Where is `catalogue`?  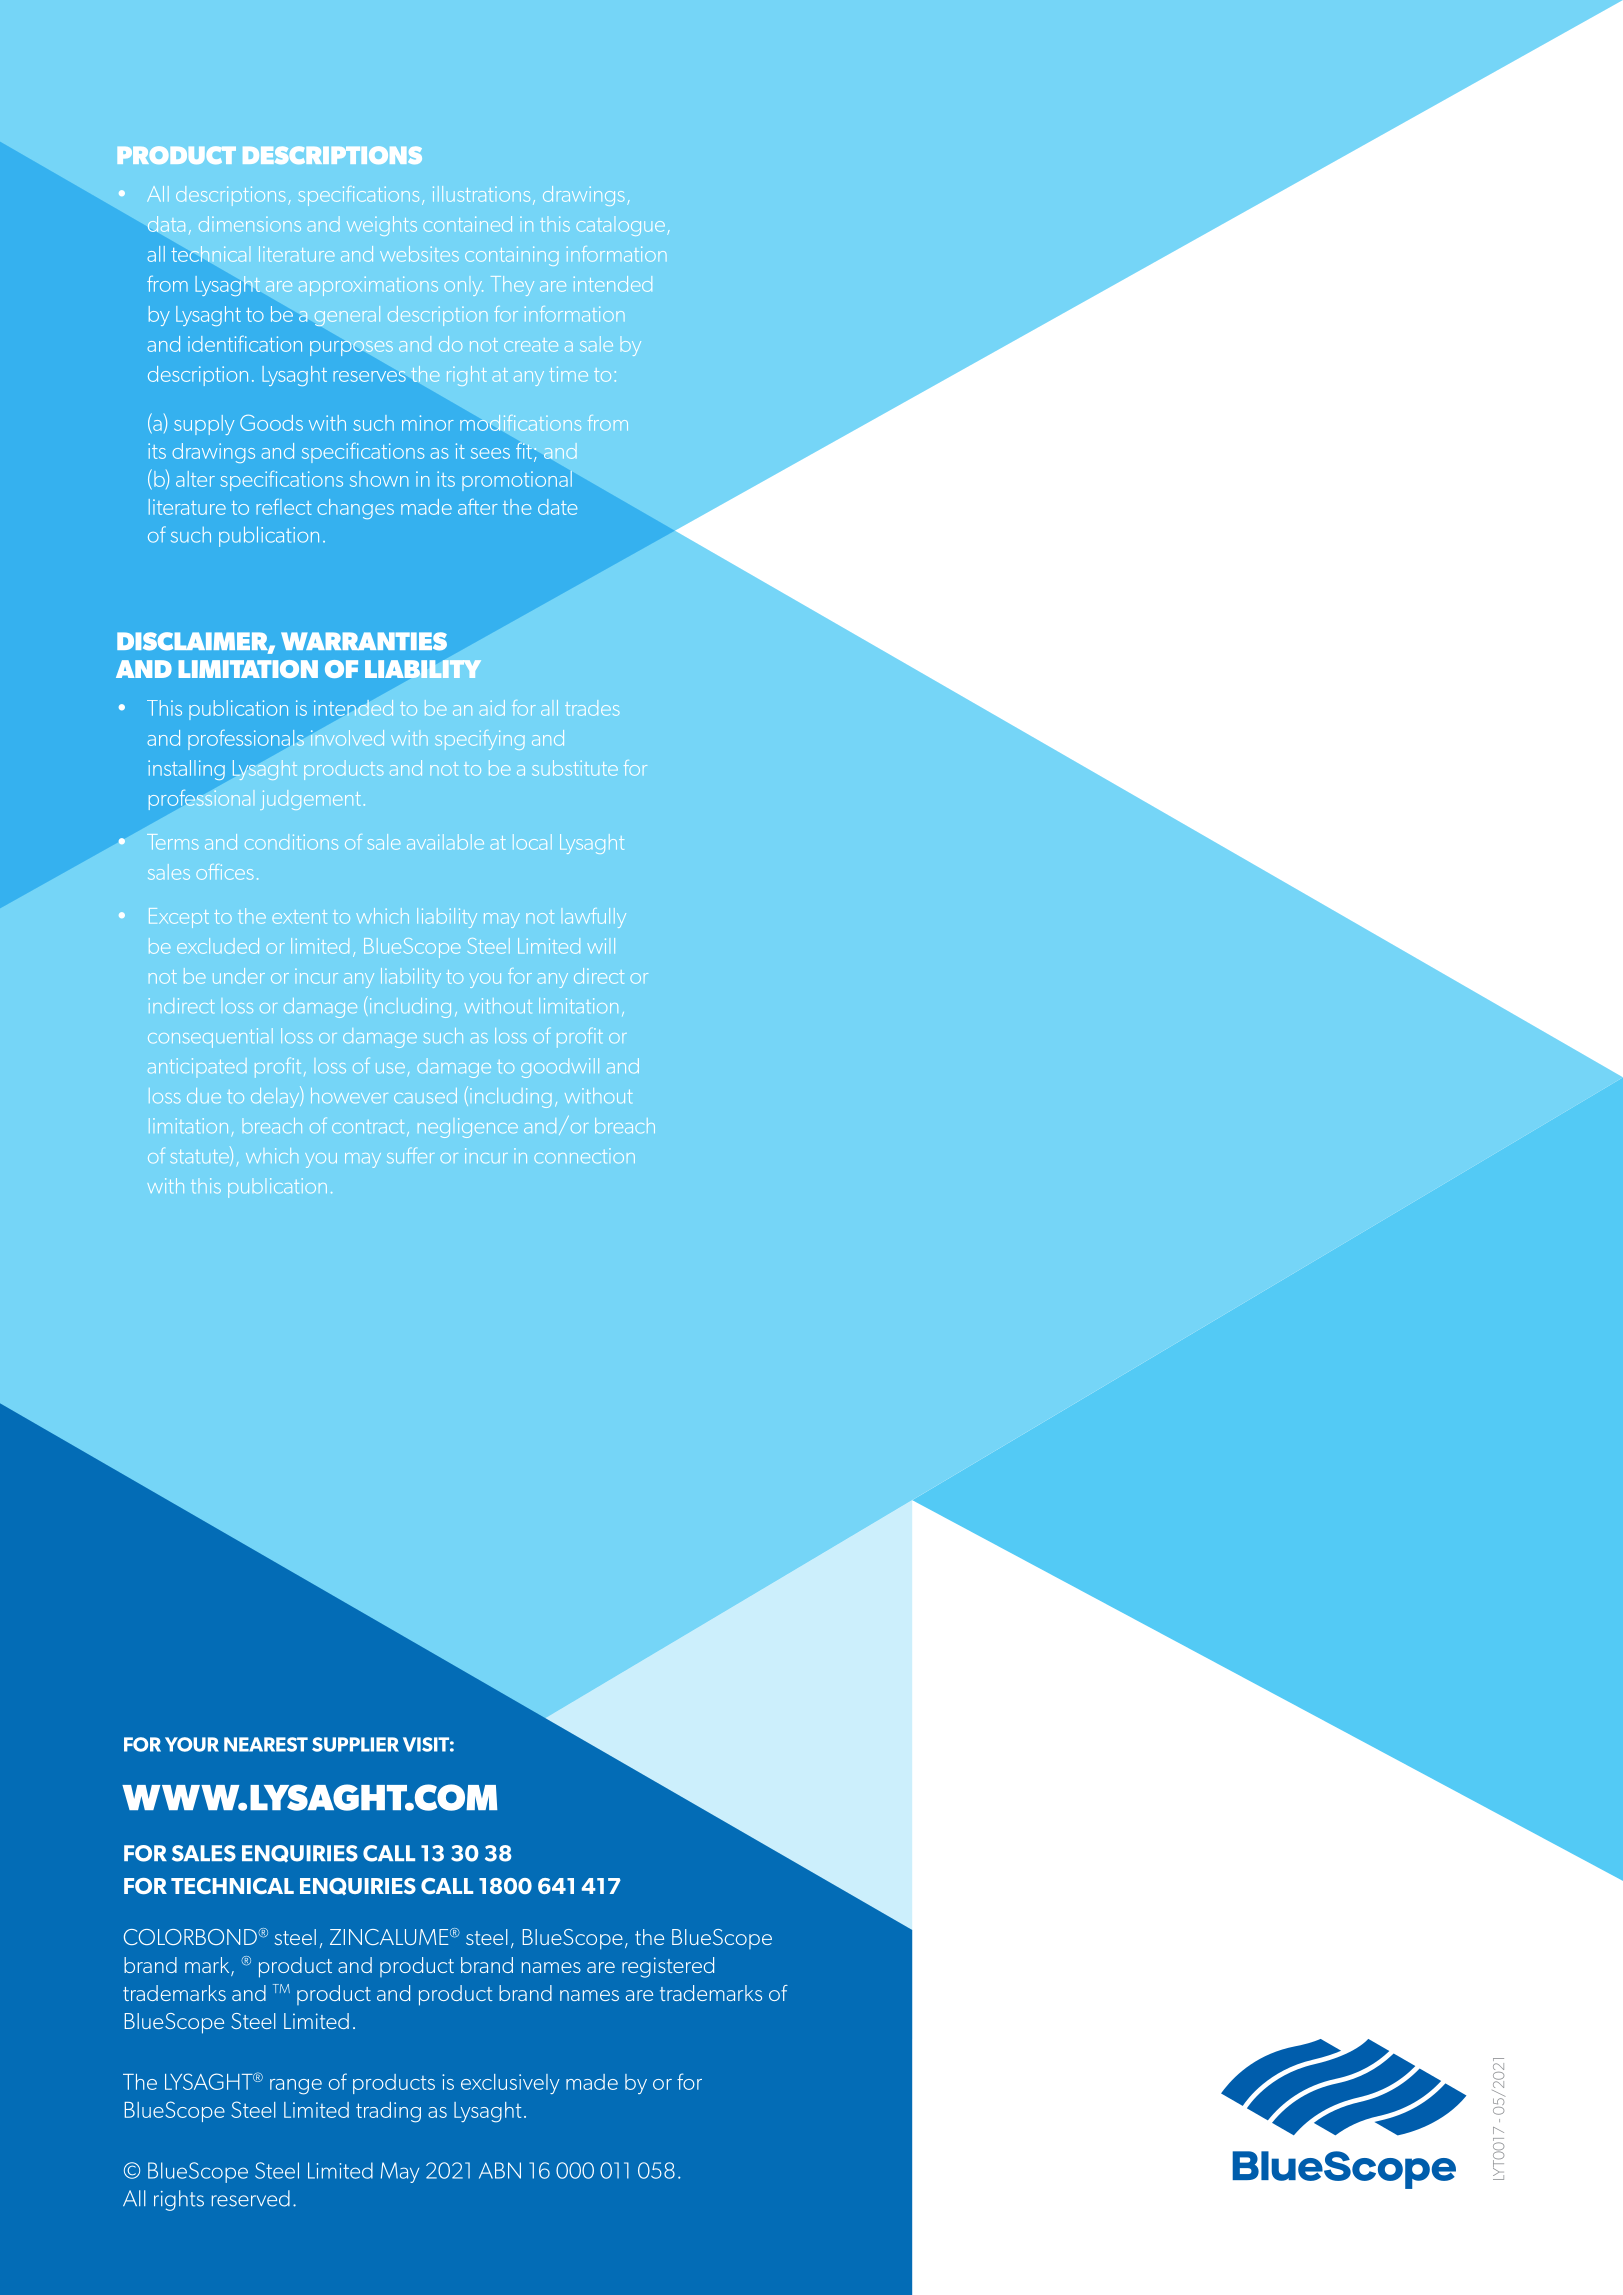
catalogue is located at coordinates (620, 228).
